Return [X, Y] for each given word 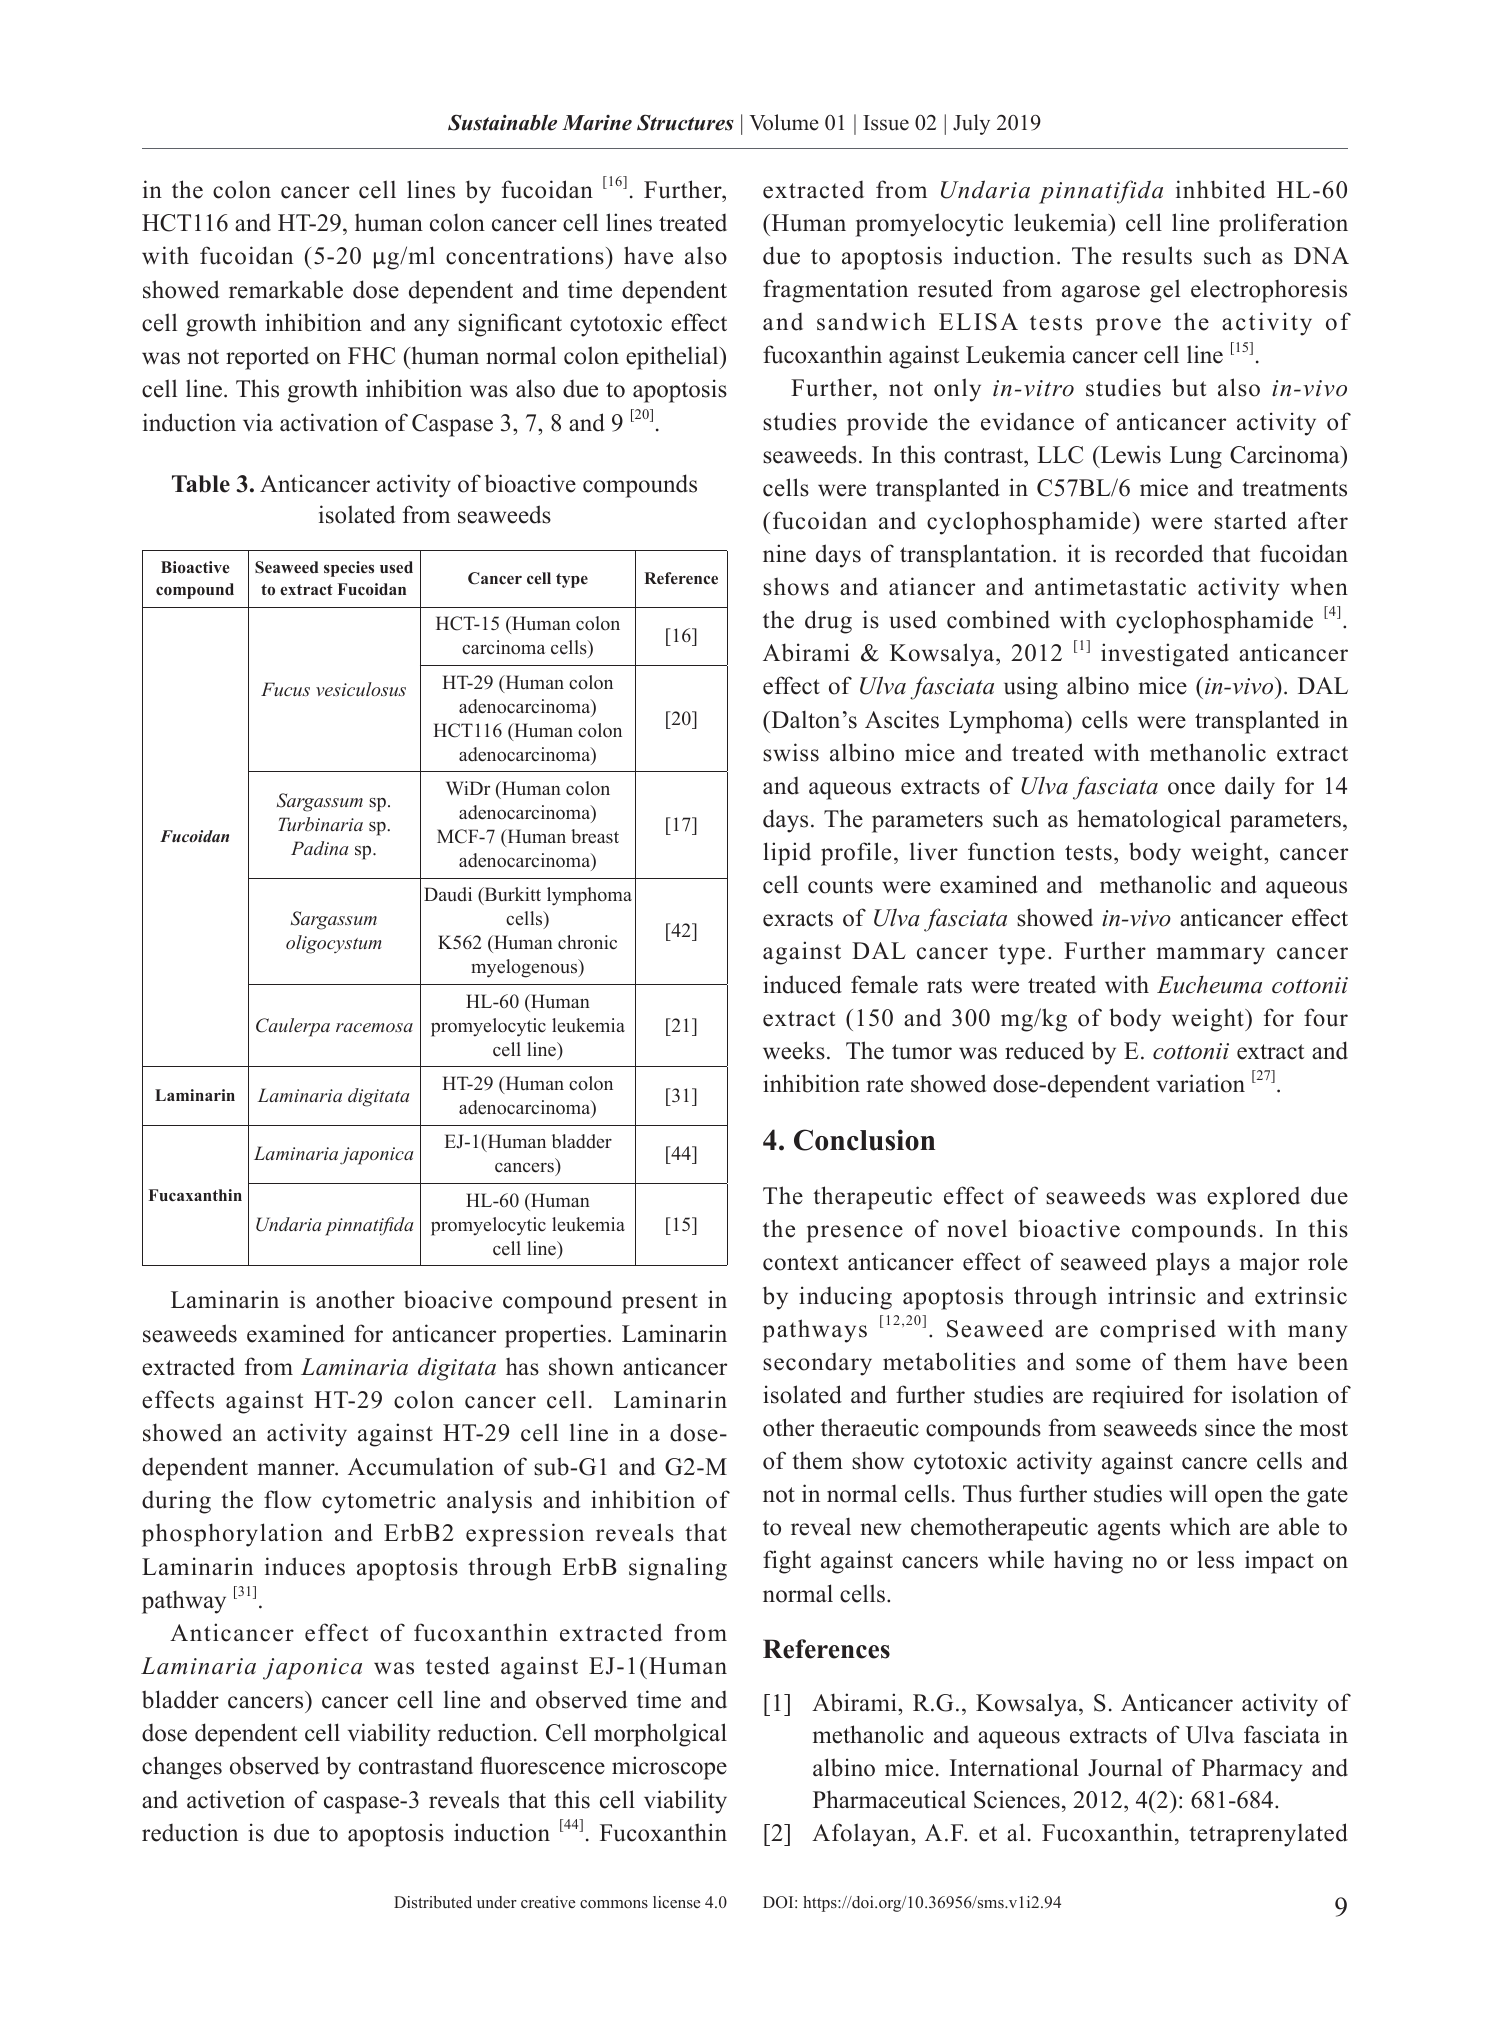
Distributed [433, 1902]
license [676, 1902]
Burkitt [511, 896]
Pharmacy [1252, 1770]
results [1157, 255]
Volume [784, 122]
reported [267, 358]
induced [802, 984]
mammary [1211, 956]
